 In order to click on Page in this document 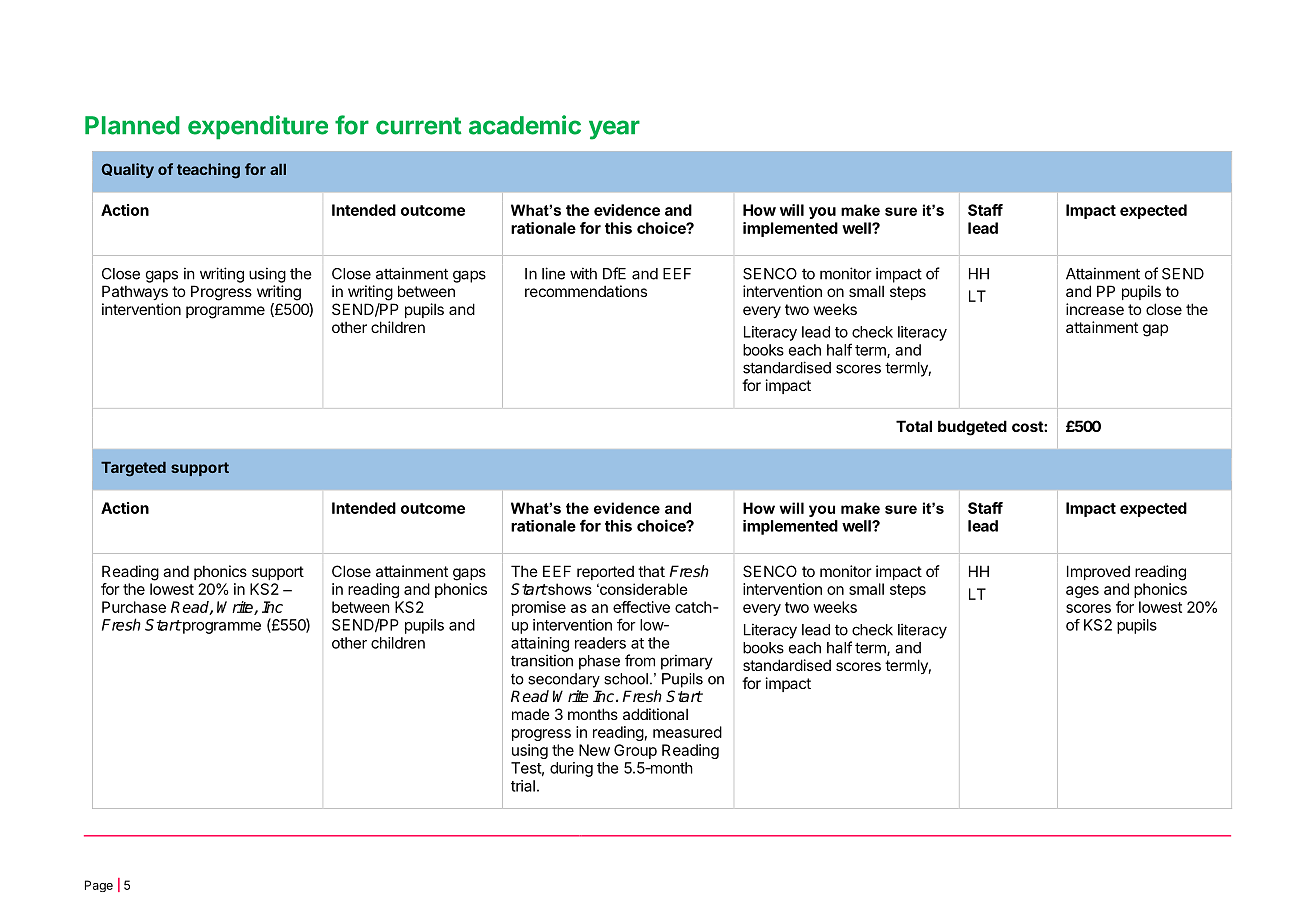, I will do `click(99, 886)`.
